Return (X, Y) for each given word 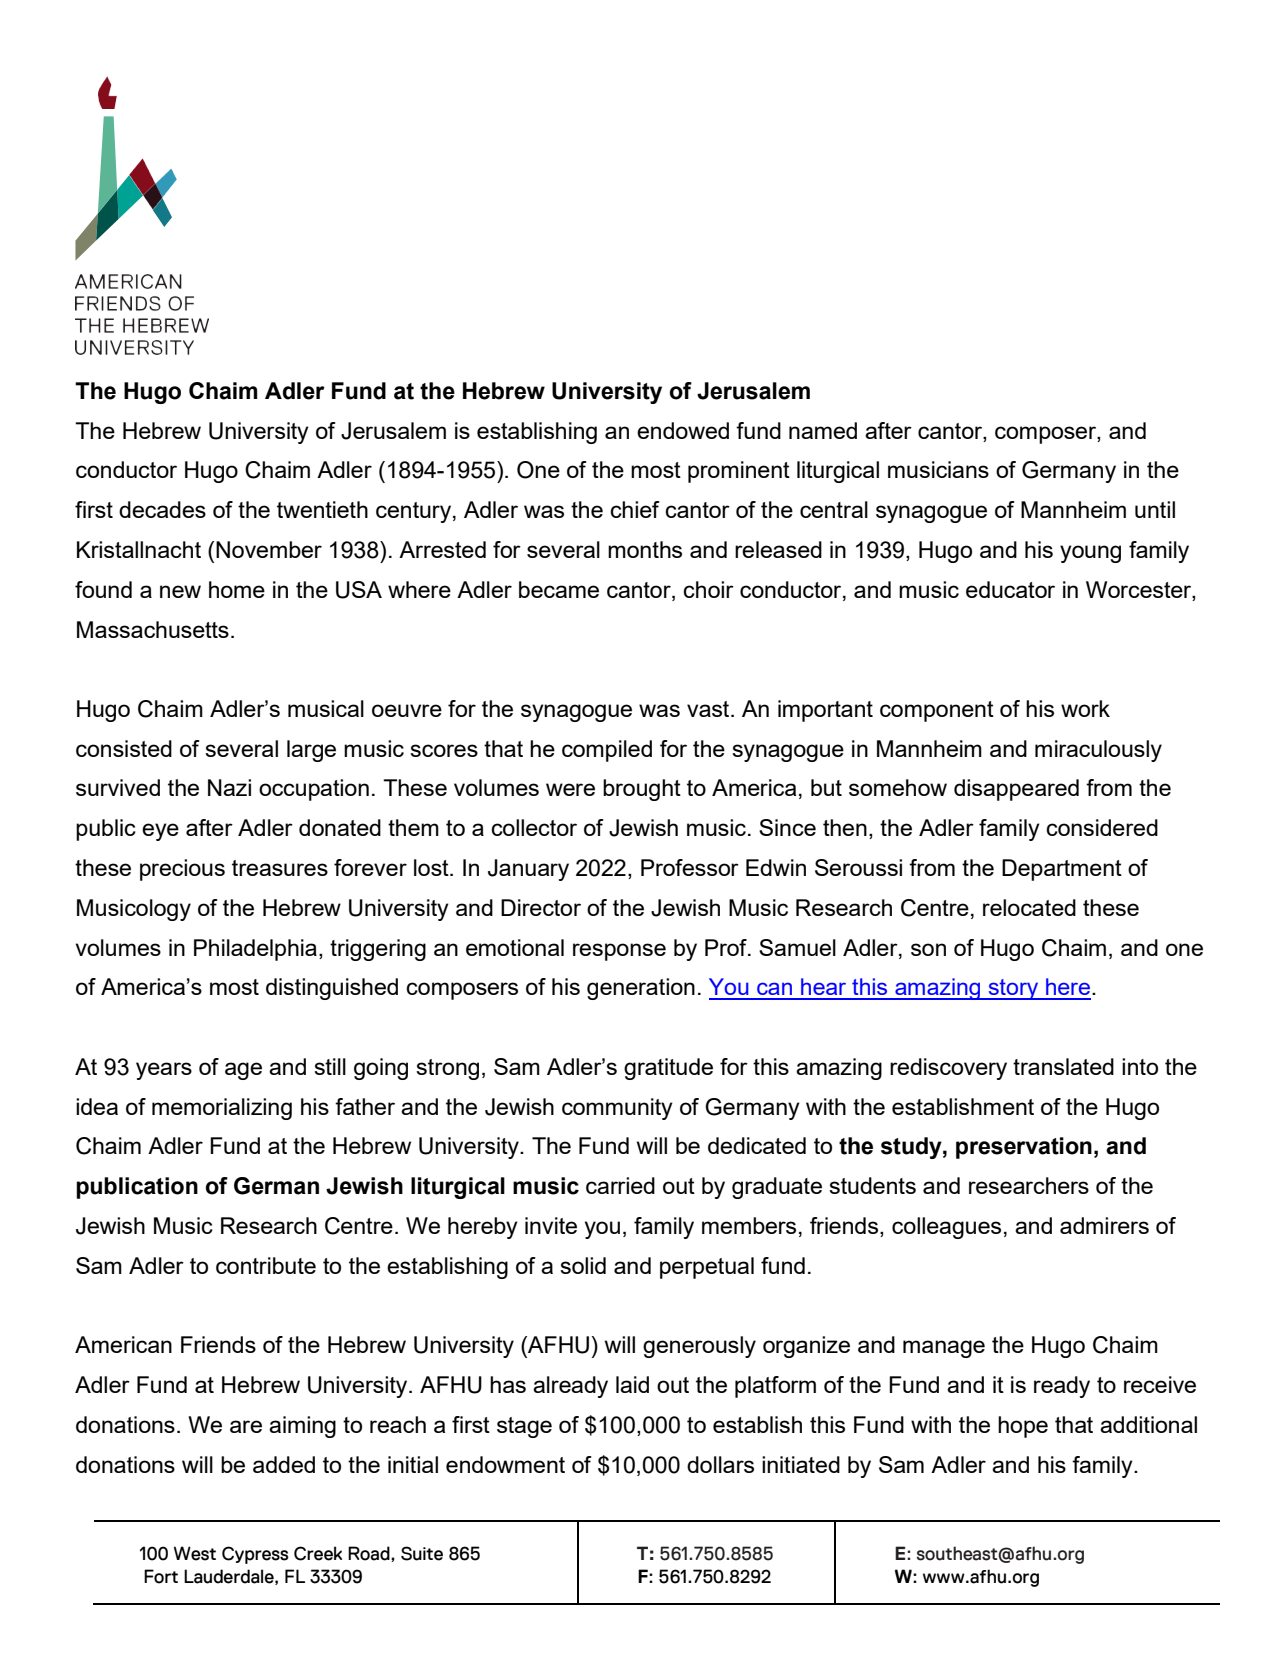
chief (635, 509)
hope (1023, 1427)
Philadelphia (255, 950)
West (195, 1553)
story (1014, 989)
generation (641, 989)
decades (162, 509)
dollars (720, 1464)
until (1155, 509)
